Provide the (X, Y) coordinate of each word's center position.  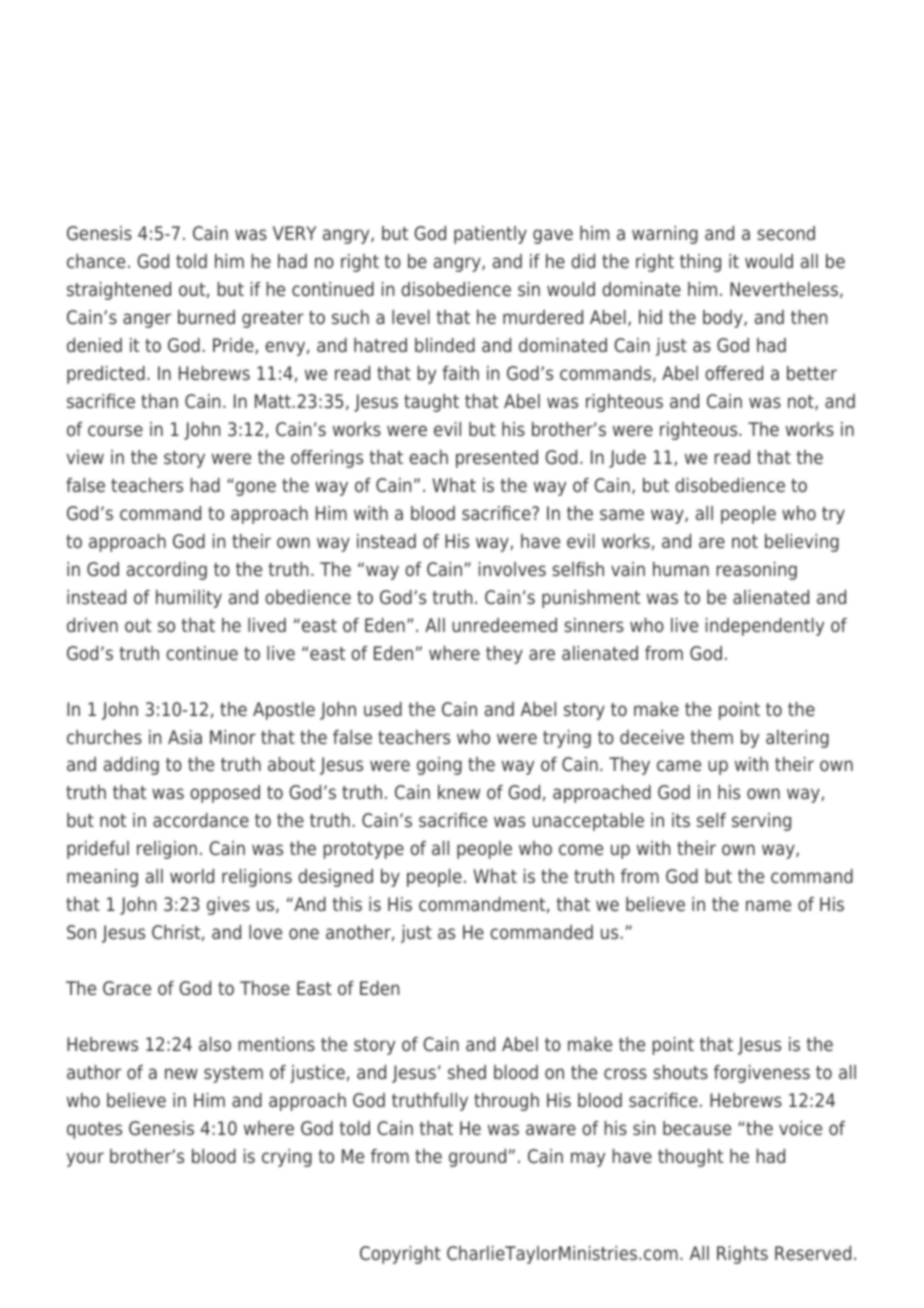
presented (497, 459)
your (85, 1159)
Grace (127, 988)
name (768, 906)
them (711, 737)
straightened (119, 291)
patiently (490, 235)
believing (802, 543)
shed (467, 1072)
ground (477, 1158)
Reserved (813, 1253)
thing (700, 263)
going (439, 766)
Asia (185, 737)
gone (255, 488)
